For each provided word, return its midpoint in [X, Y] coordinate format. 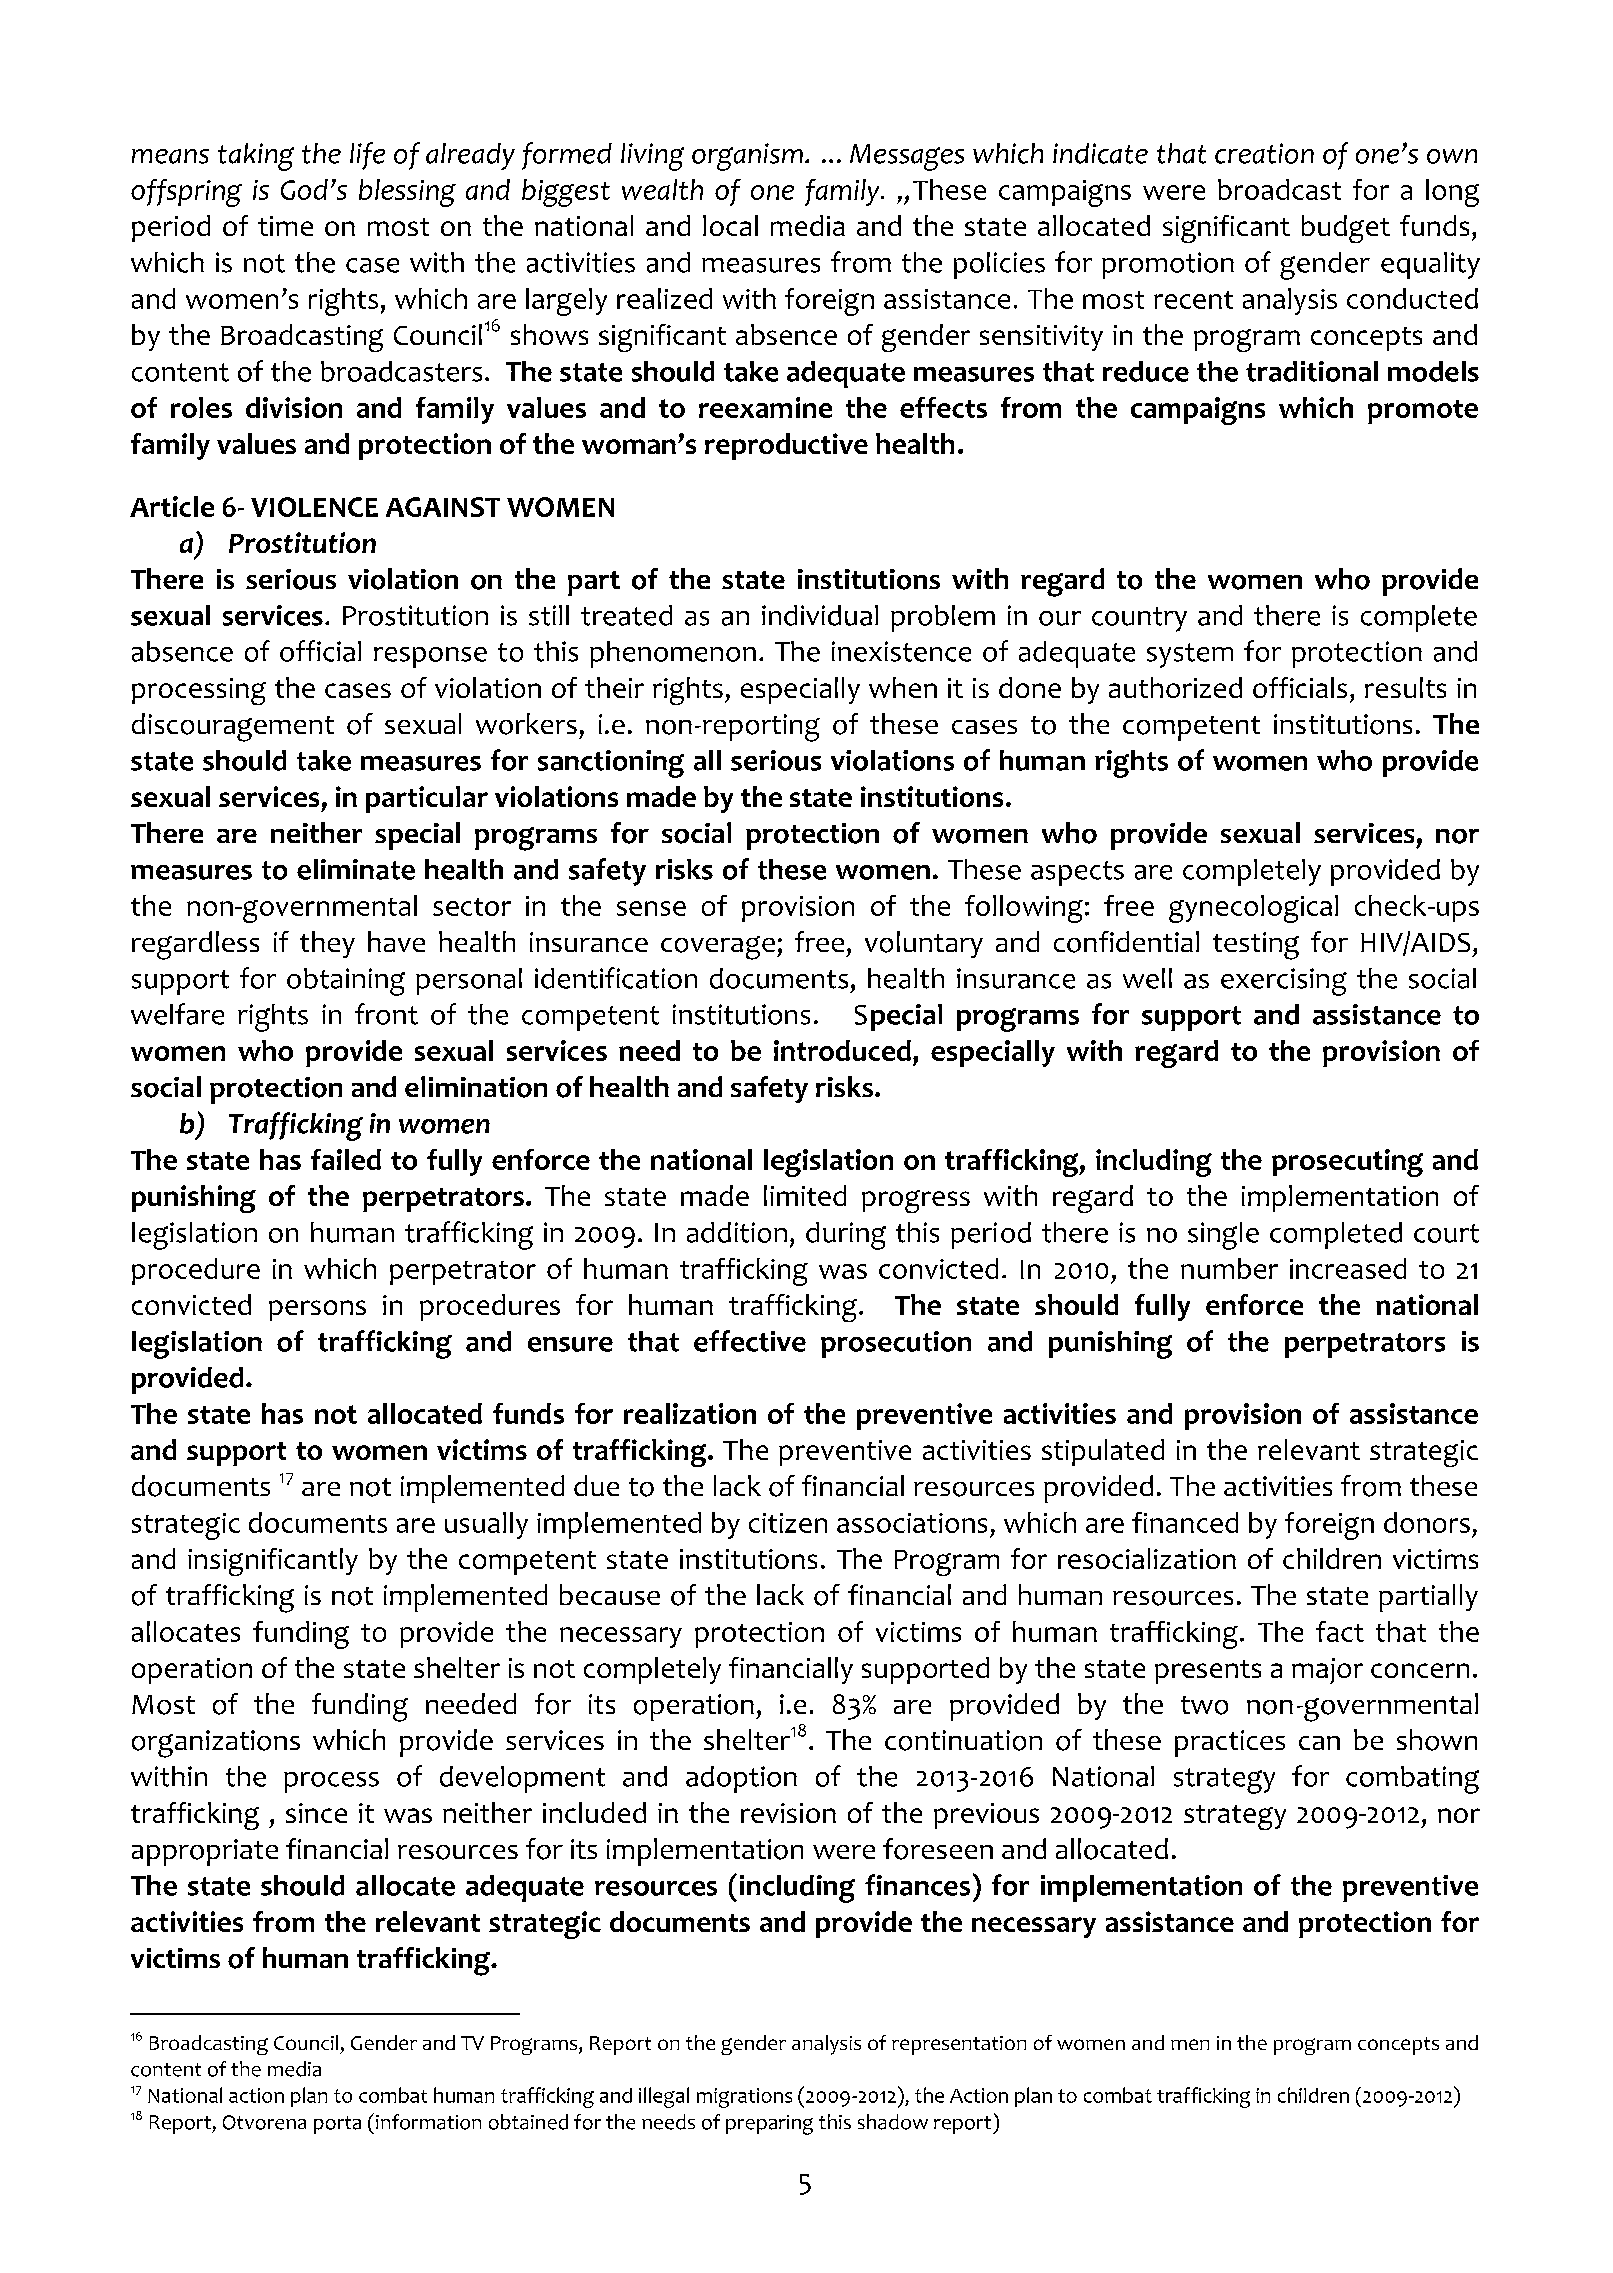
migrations [744, 2098]
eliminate [356, 869]
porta [337, 2125]
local [730, 225]
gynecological [1253, 909]
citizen [788, 1523]
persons [317, 1310]
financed [1185, 1522]
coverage [718, 948]
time [285, 226]
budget [1346, 229]
